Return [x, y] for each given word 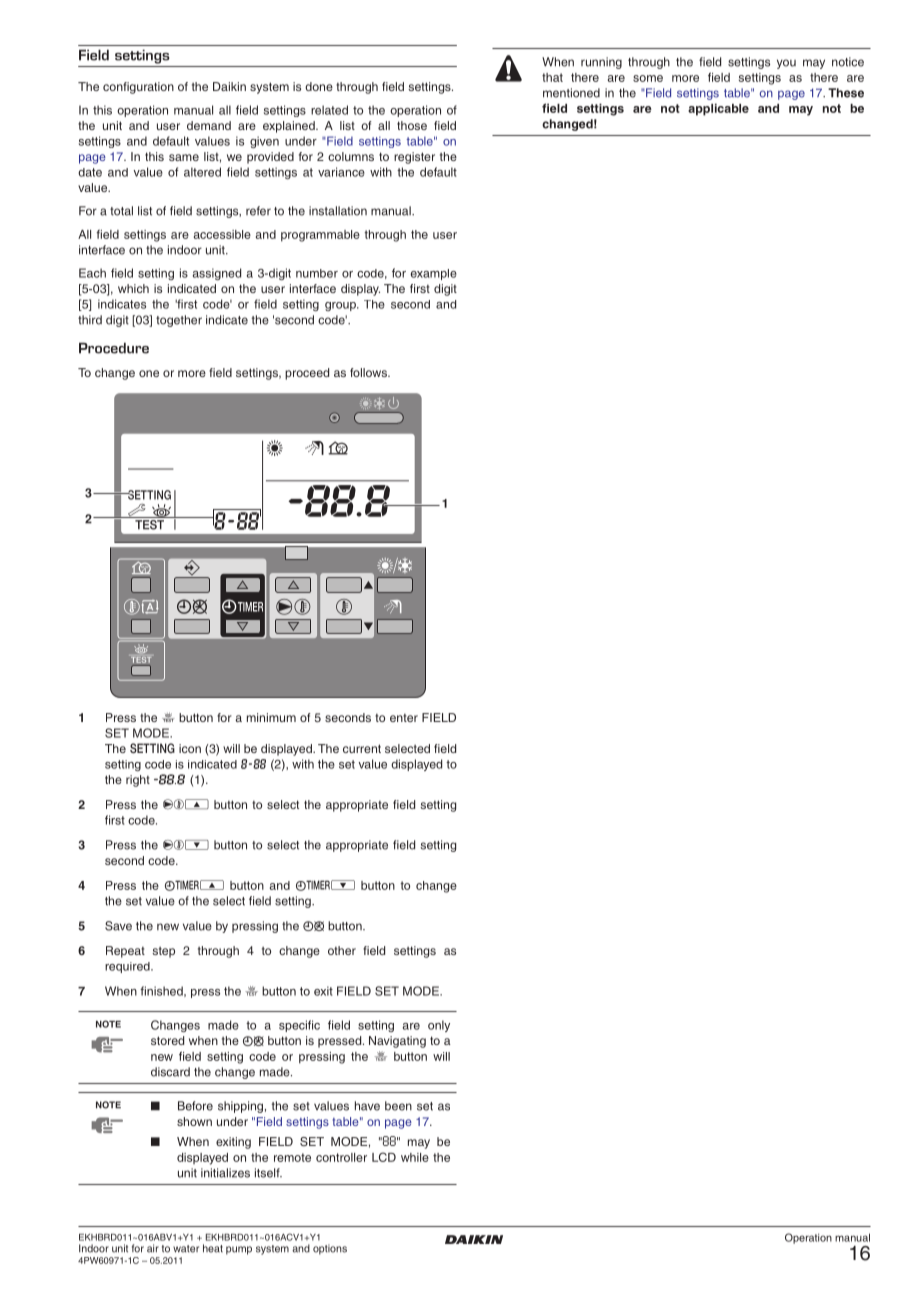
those [412, 125]
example [434, 274]
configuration [138, 88]
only [439, 1026]
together [179, 321]
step [163, 952]
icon [190, 748]
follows [369, 372]
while [415, 1157]
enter [404, 718]
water [186, 1249]
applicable [718, 109]
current [362, 748]
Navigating [397, 1042]
